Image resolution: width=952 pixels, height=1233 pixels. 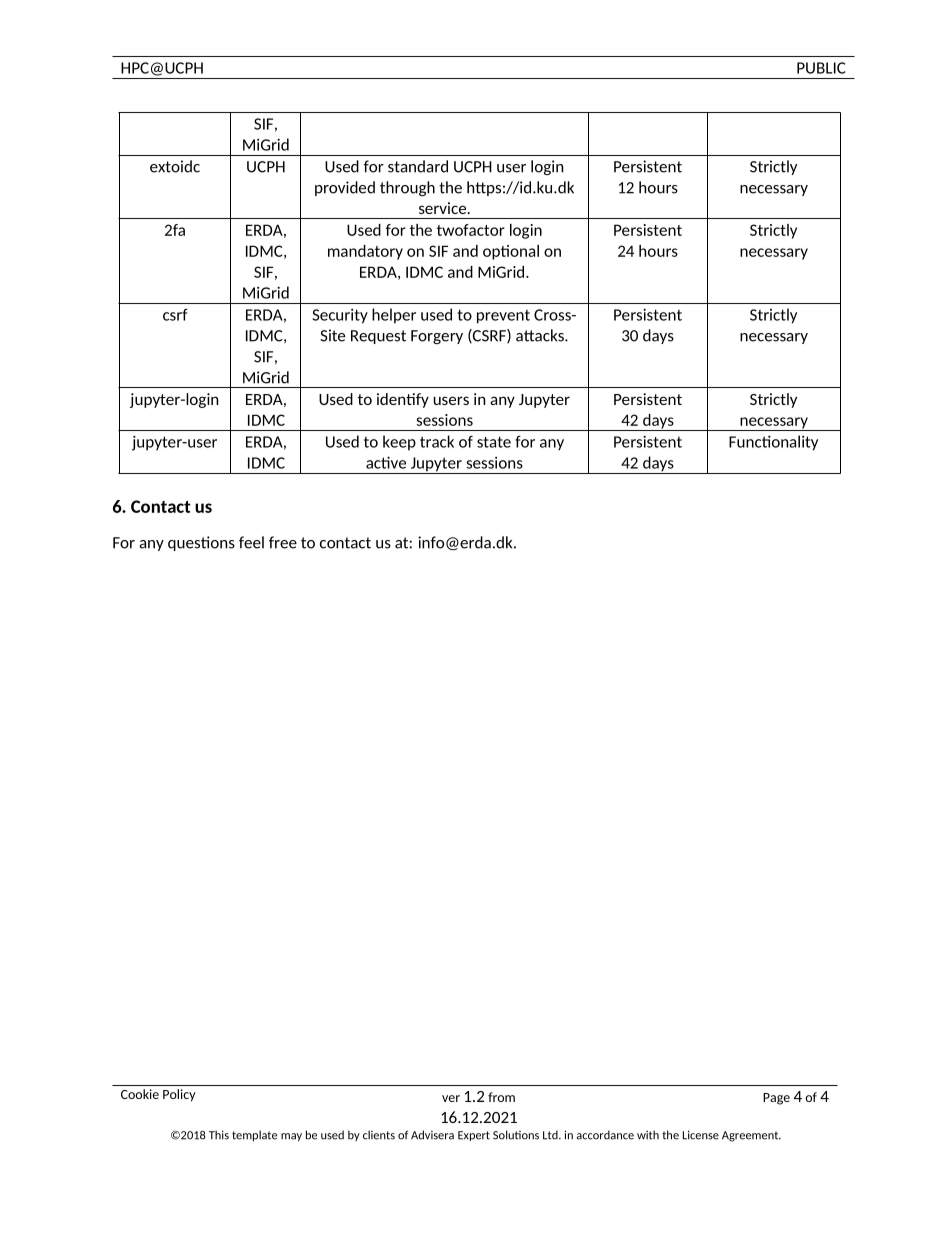 What do you see at coordinates (821, 68) in the screenshot?
I see `PUBLIC` at bounding box center [821, 68].
